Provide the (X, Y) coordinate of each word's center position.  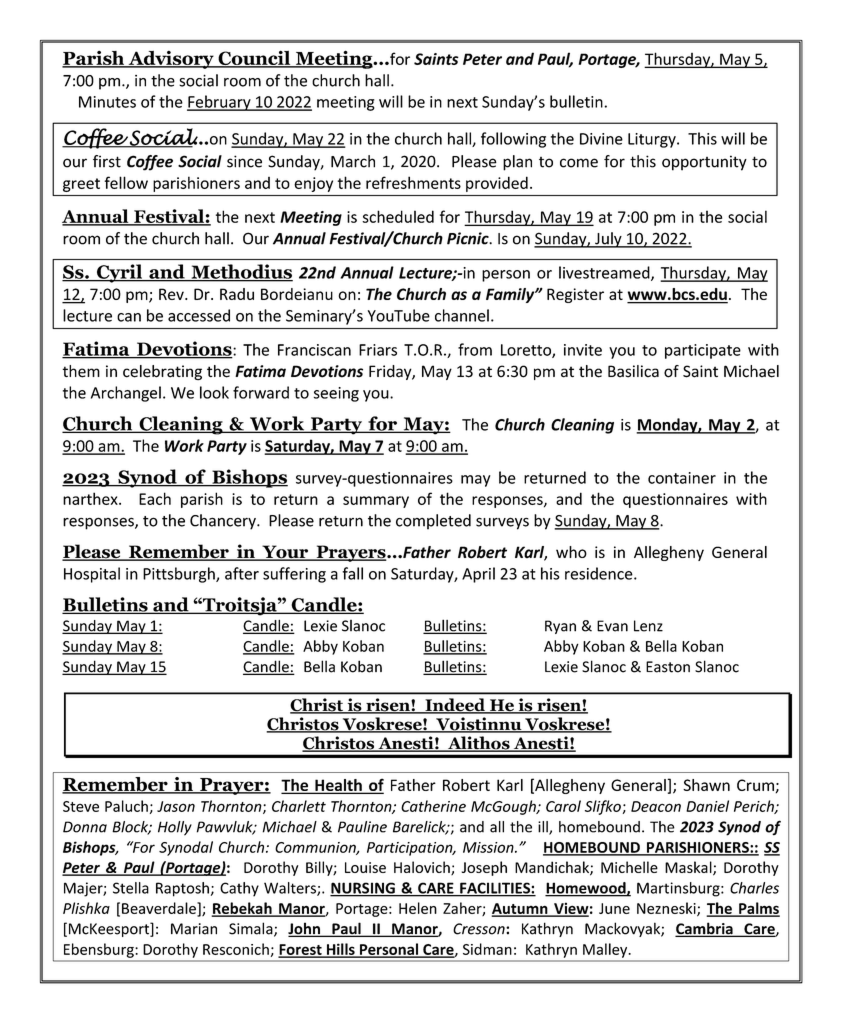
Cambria (705, 929)
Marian (194, 929)
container (682, 478)
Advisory (171, 60)
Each (155, 498)
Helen (418, 908)
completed (433, 522)
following (513, 140)
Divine (601, 139)
